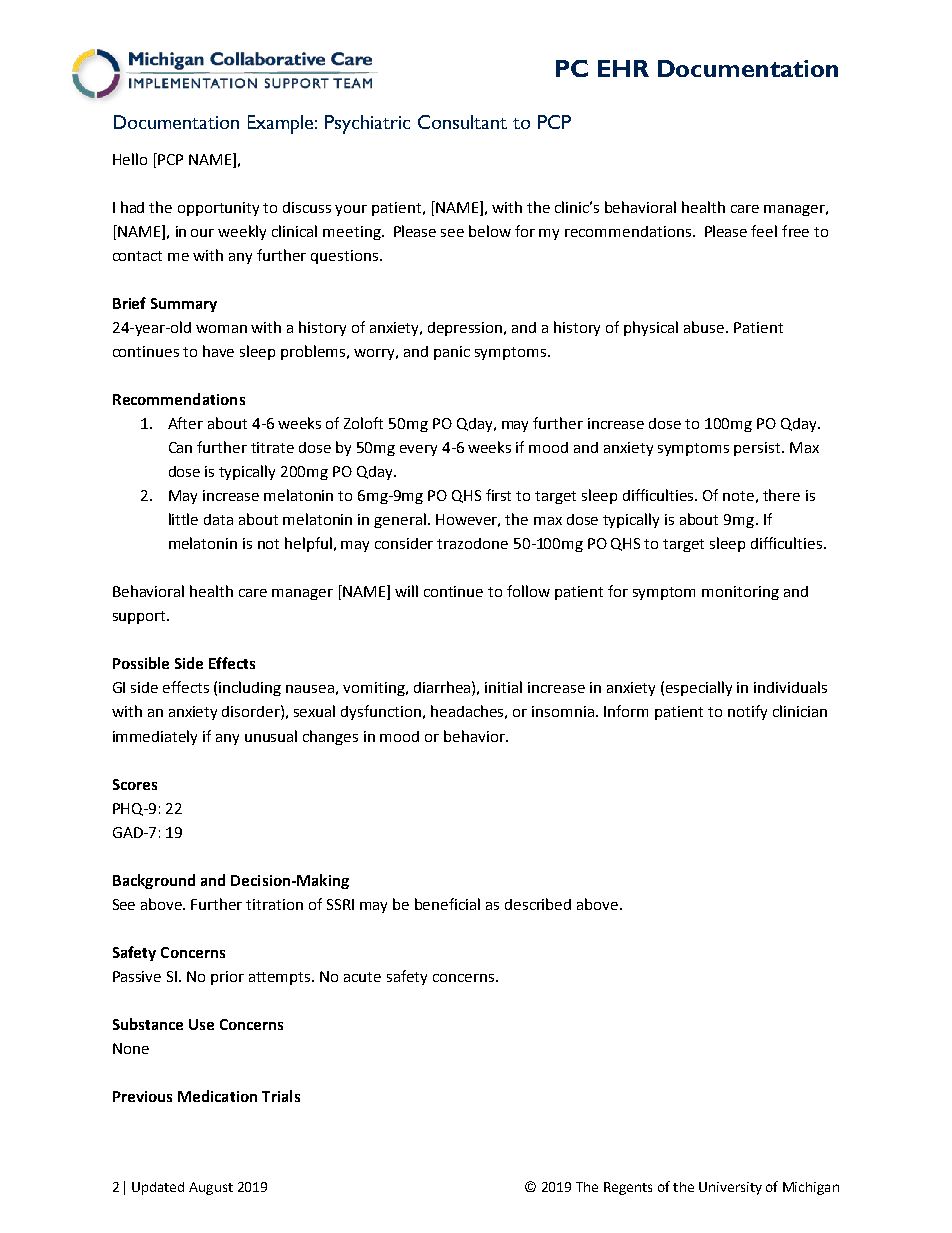  What do you see at coordinates (140, 617) in the document?
I see `support` at bounding box center [140, 617].
